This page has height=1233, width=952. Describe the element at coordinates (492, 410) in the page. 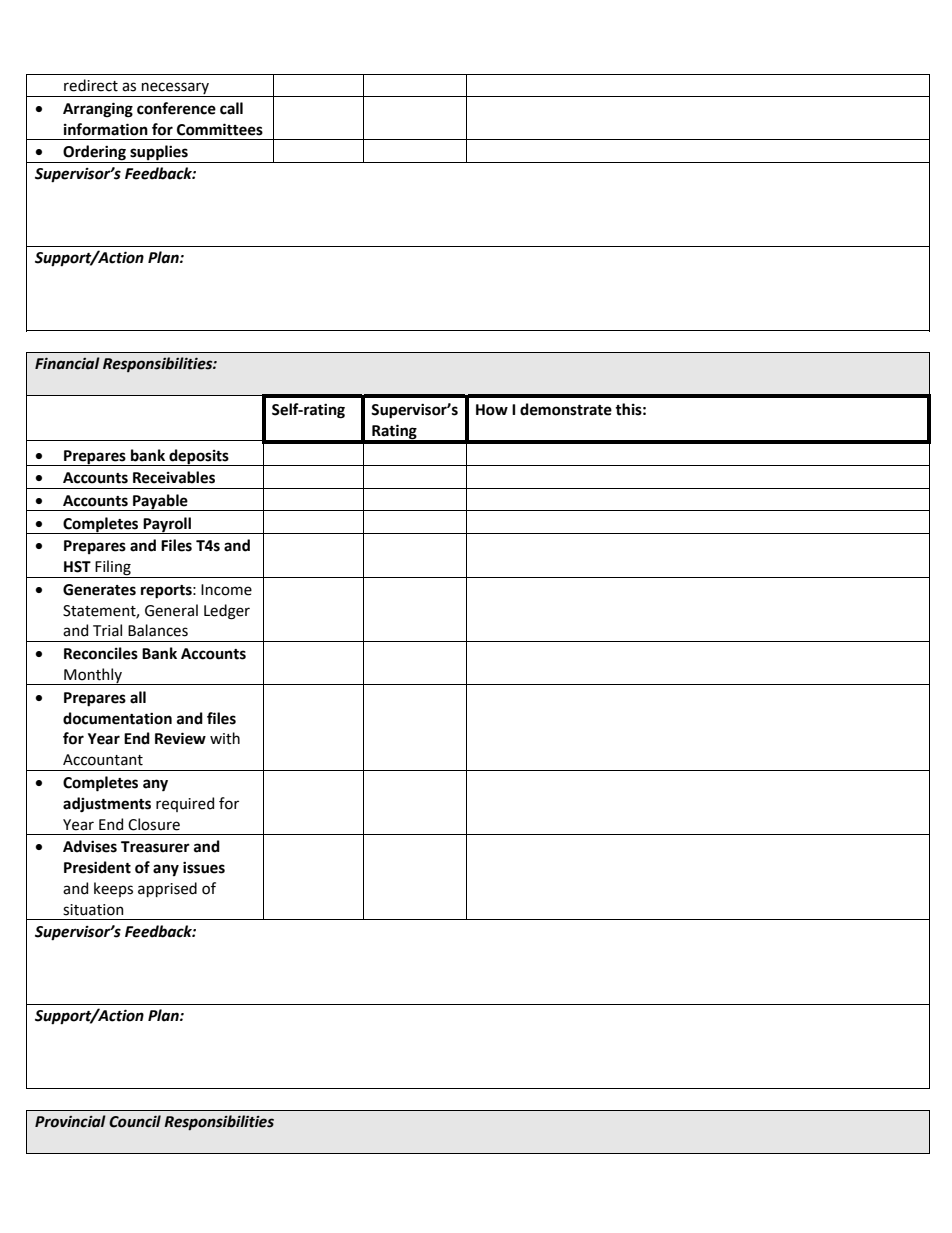

I see `How` at that location.
